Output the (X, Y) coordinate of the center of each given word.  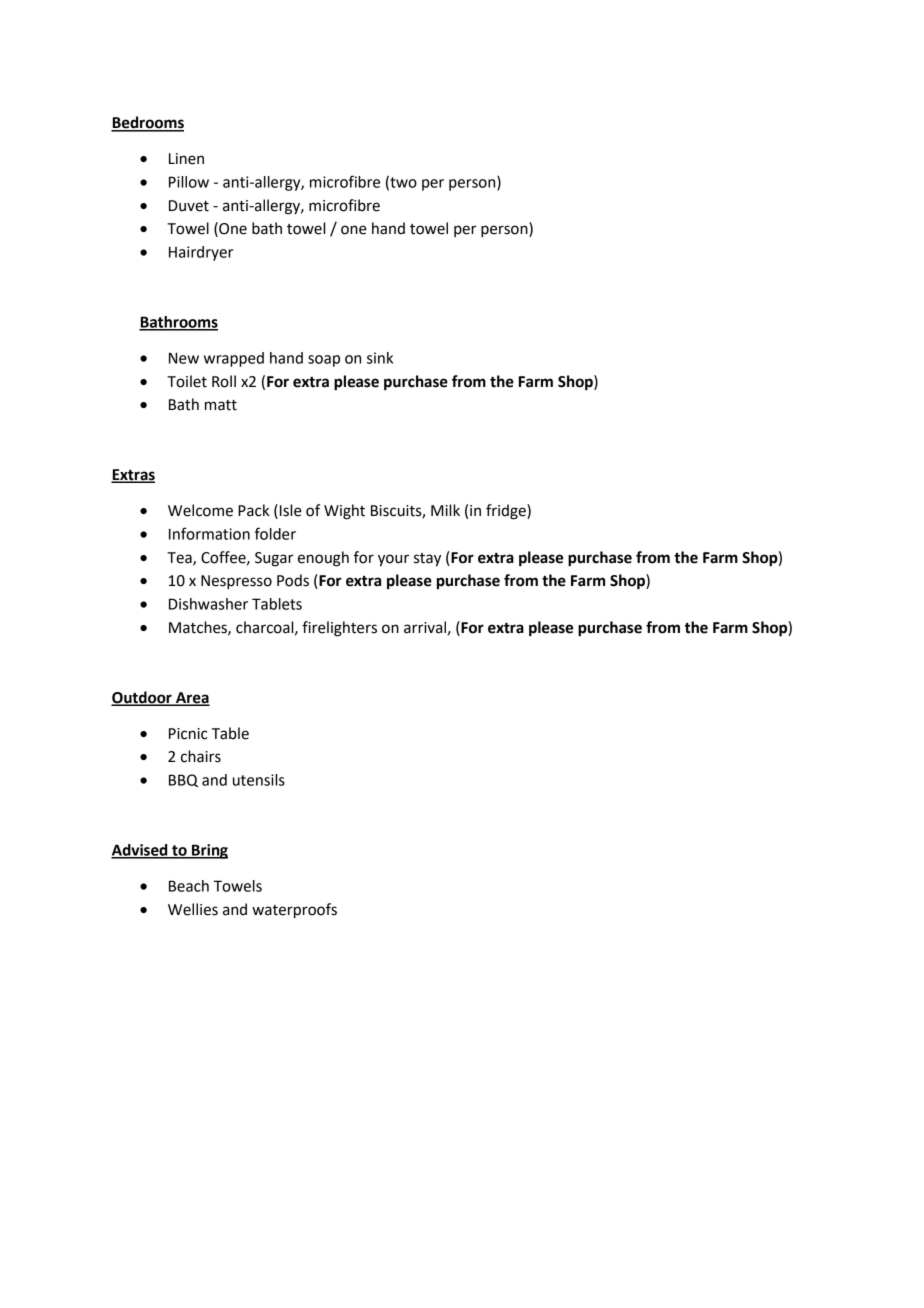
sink (380, 358)
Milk (445, 510)
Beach (189, 886)
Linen (186, 159)
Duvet (189, 206)
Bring (209, 851)
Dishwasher (208, 604)
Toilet (187, 381)
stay (427, 560)
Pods (293, 580)
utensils (259, 780)
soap (324, 361)
